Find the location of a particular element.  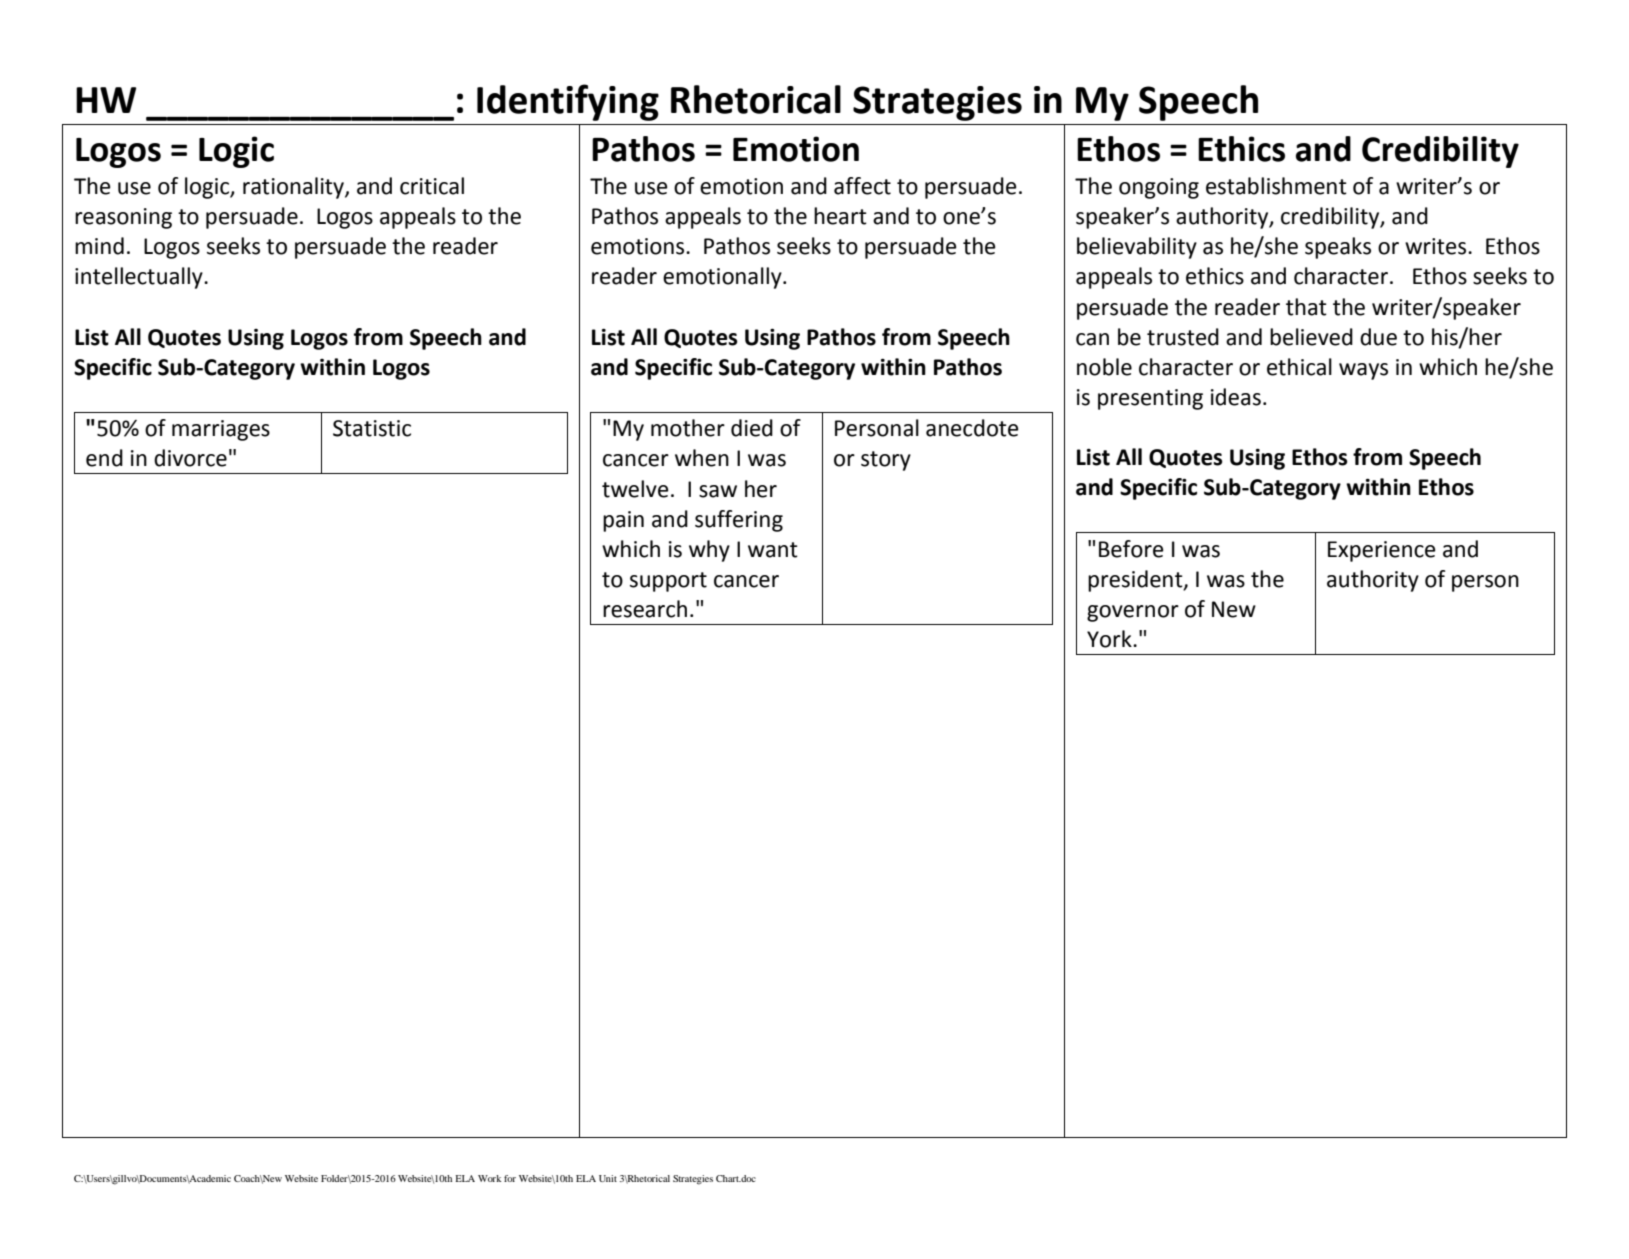

governor is located at coordinates (1133, 613).
